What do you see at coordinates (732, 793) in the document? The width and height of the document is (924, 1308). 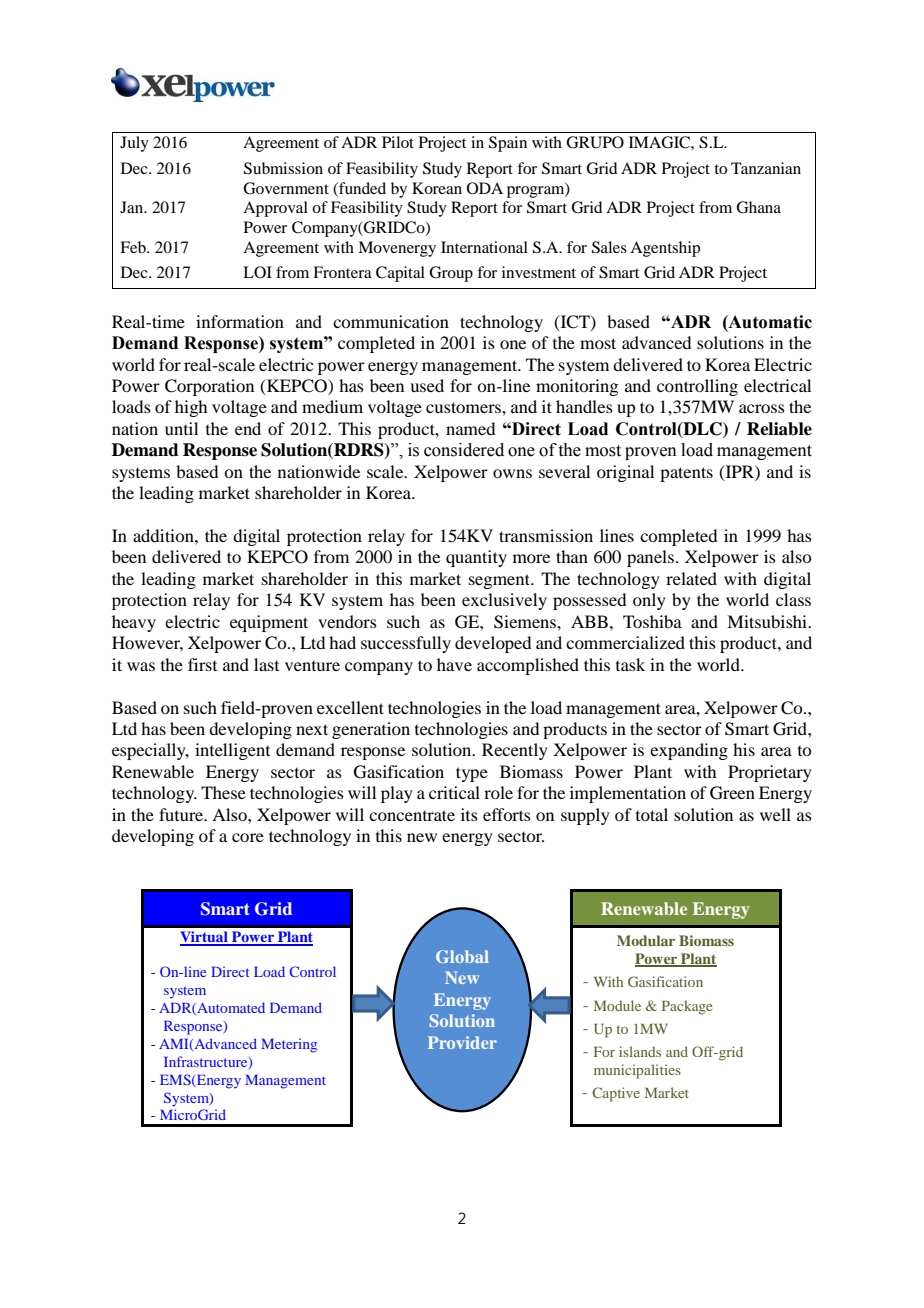 I see `Green` at bounding box center [732, 793].
